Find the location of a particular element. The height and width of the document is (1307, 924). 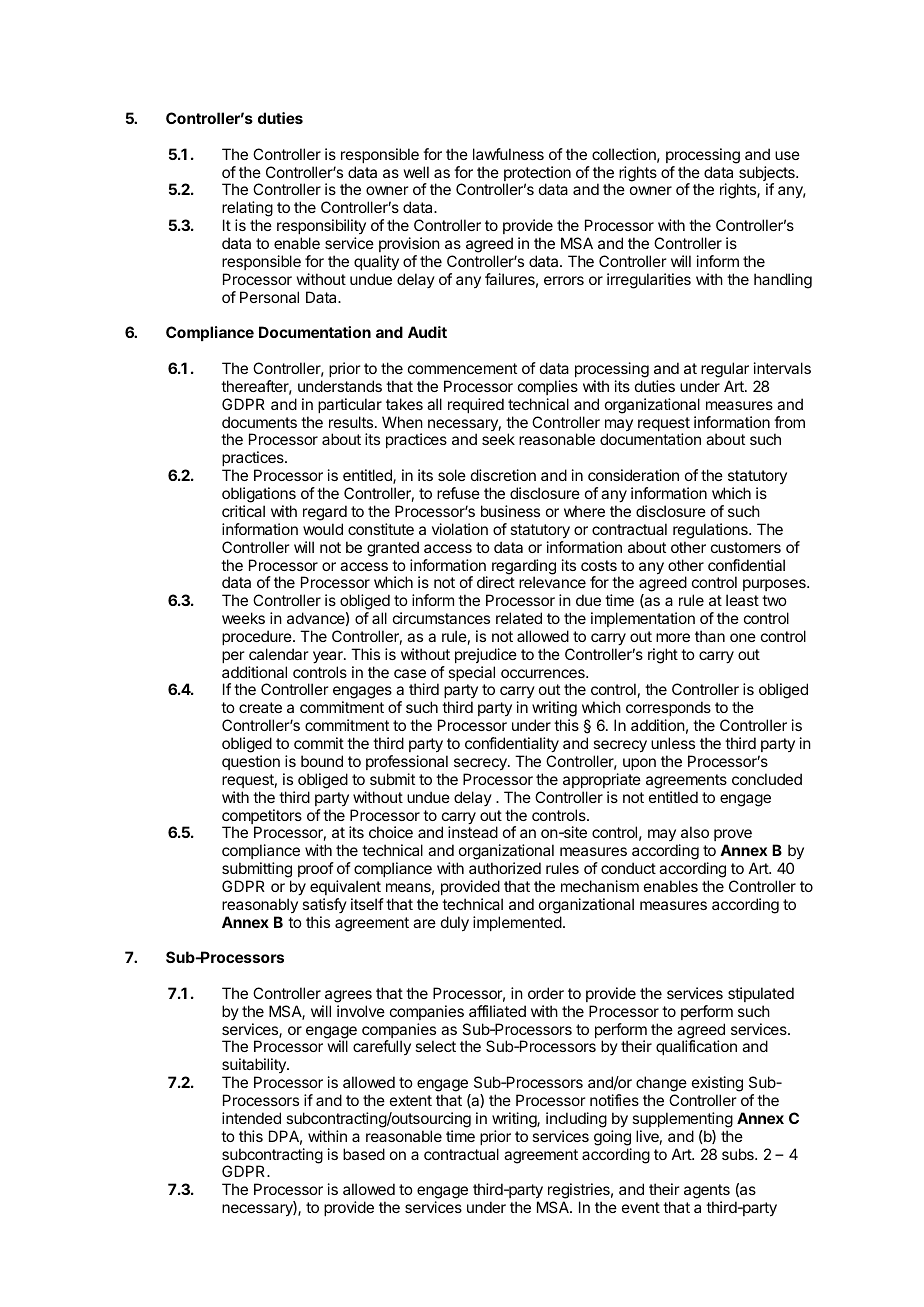

order is located at coordinates (546, 993).
